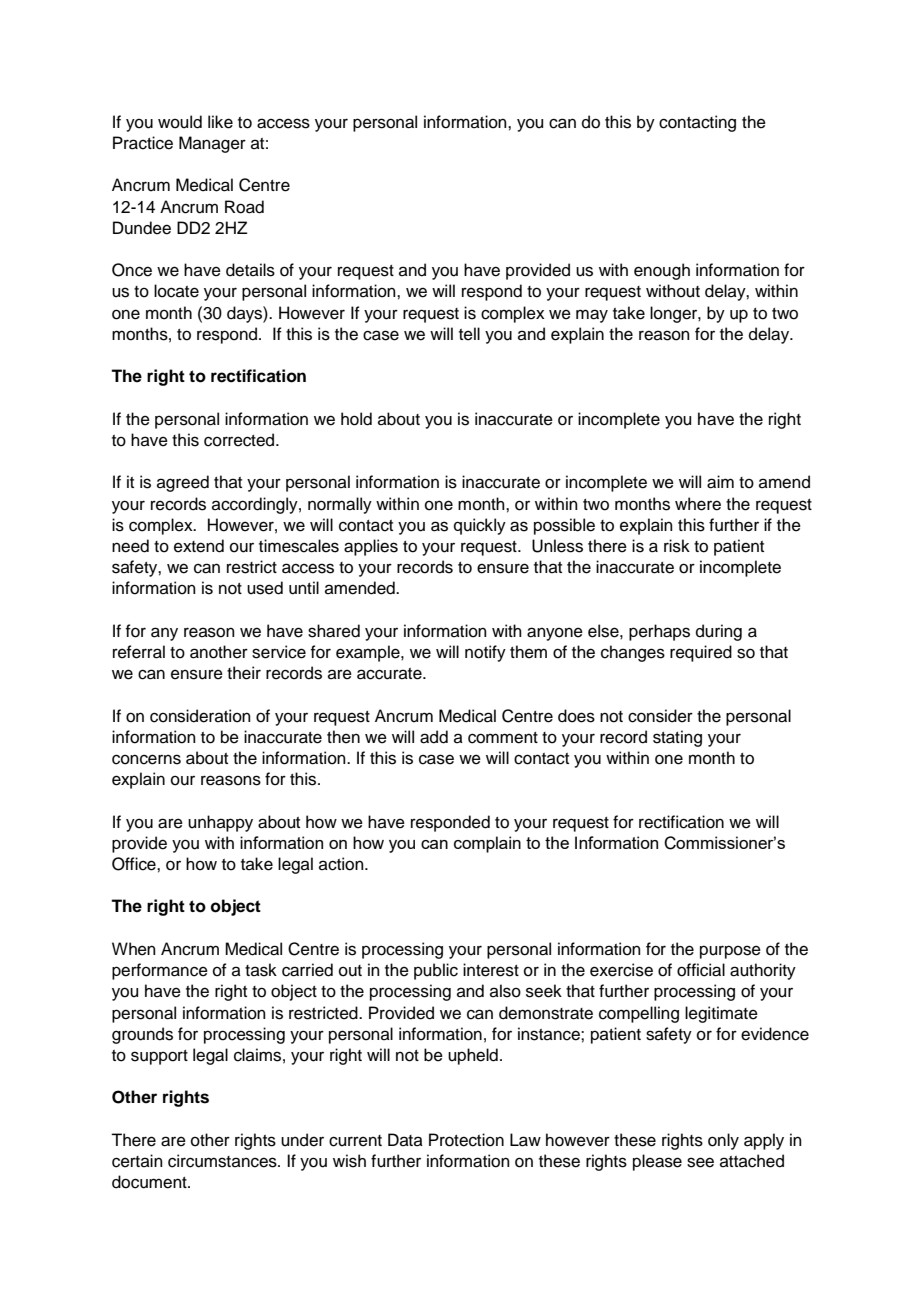  Describe the element at coordinates (244, 673) in the screenshot. I see `their` at that location.
